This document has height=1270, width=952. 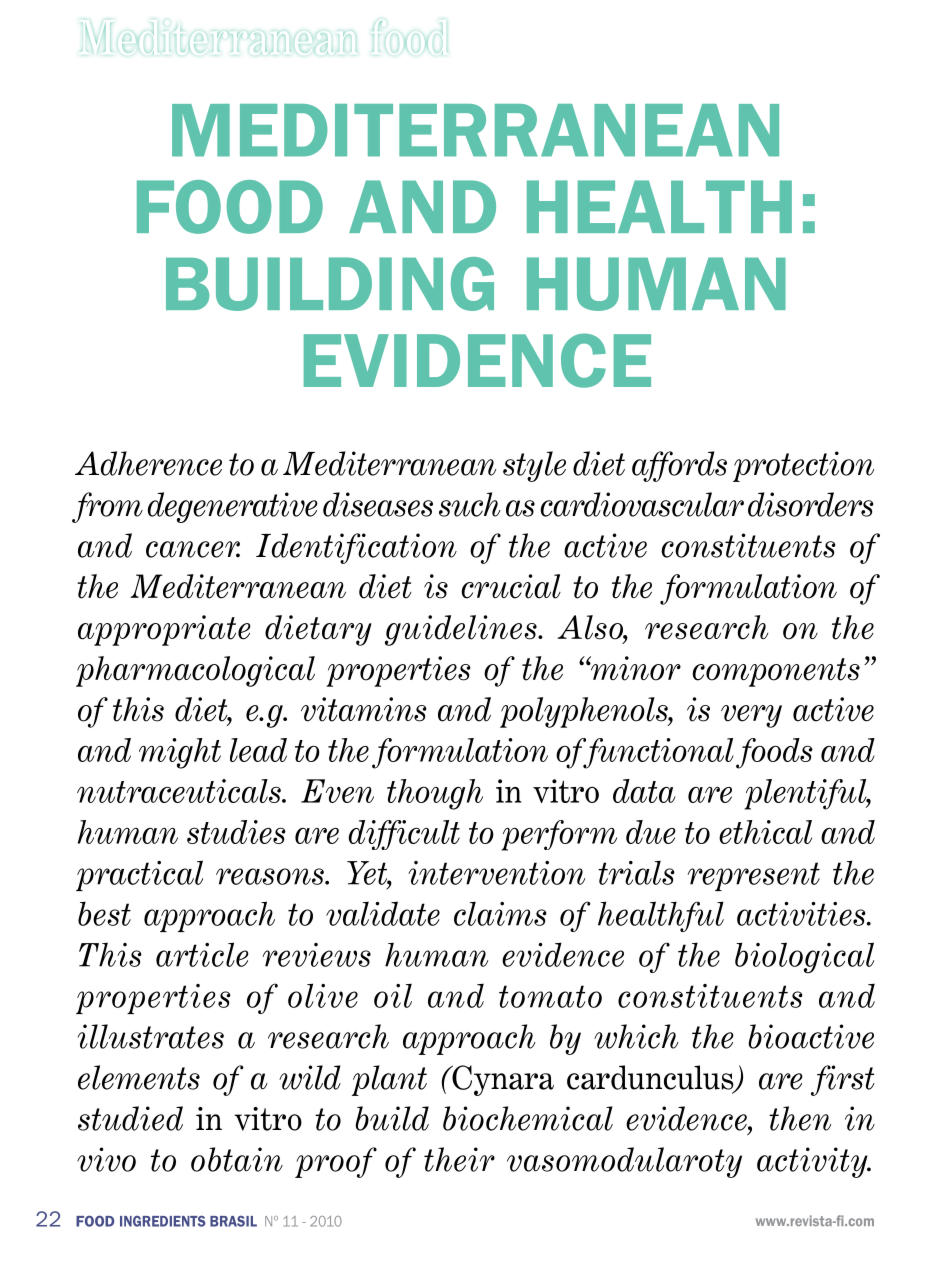 What do you see at coordinates (364, 709) in the document?
I see `vitamins` at bounding box center [364, 709].
